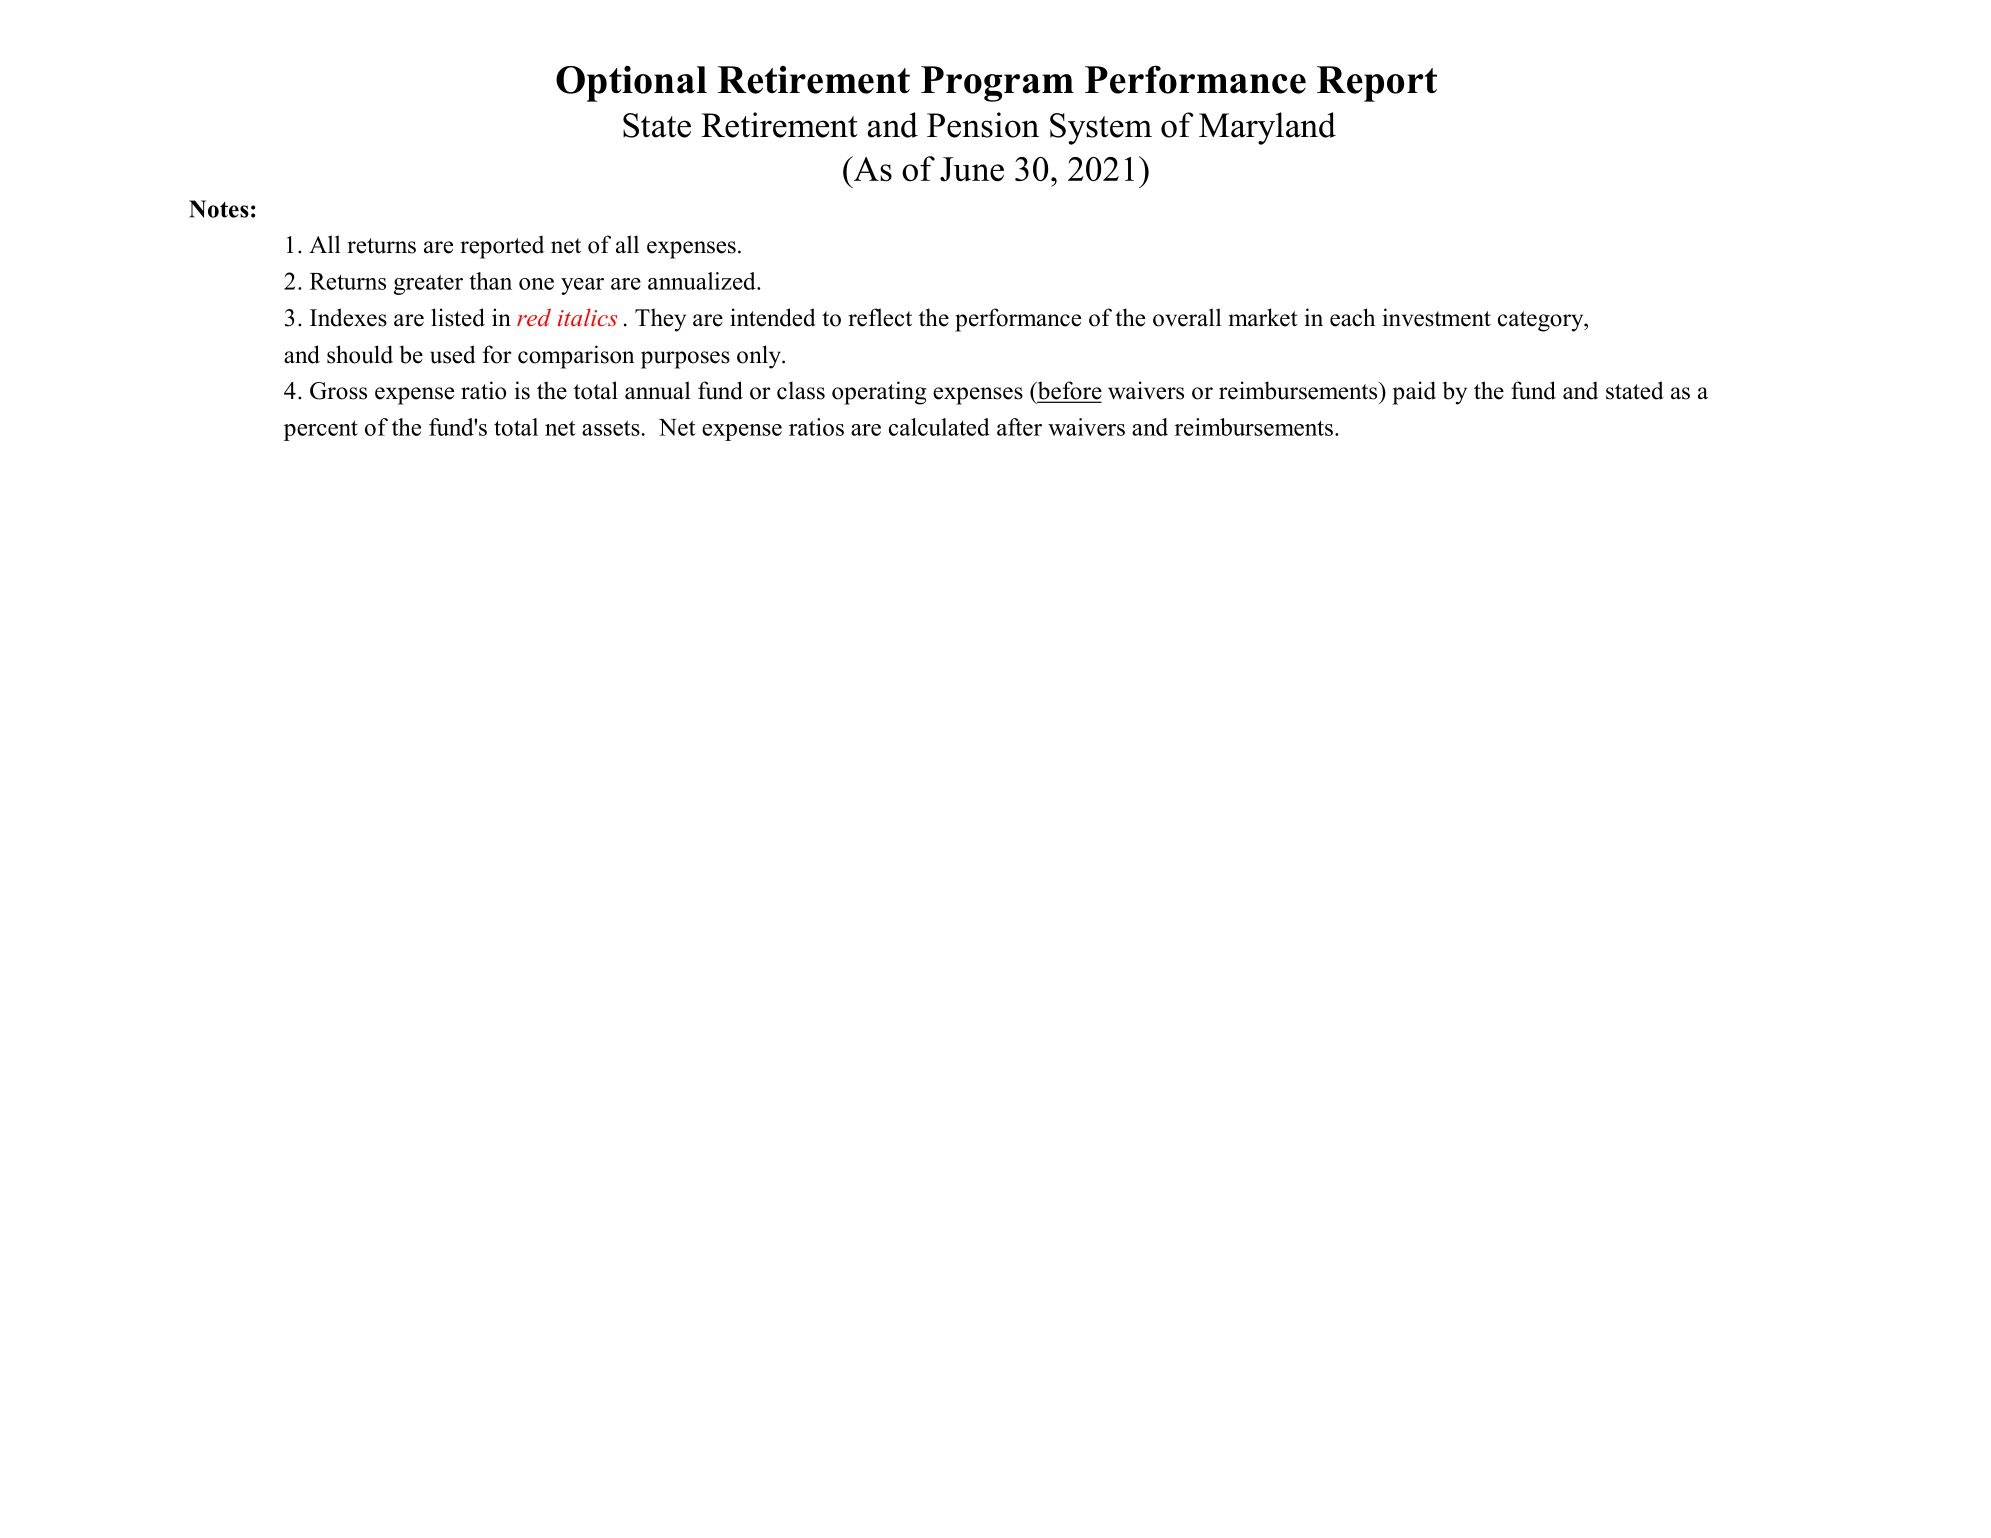  I want to click on greater, so click(428, 284).
